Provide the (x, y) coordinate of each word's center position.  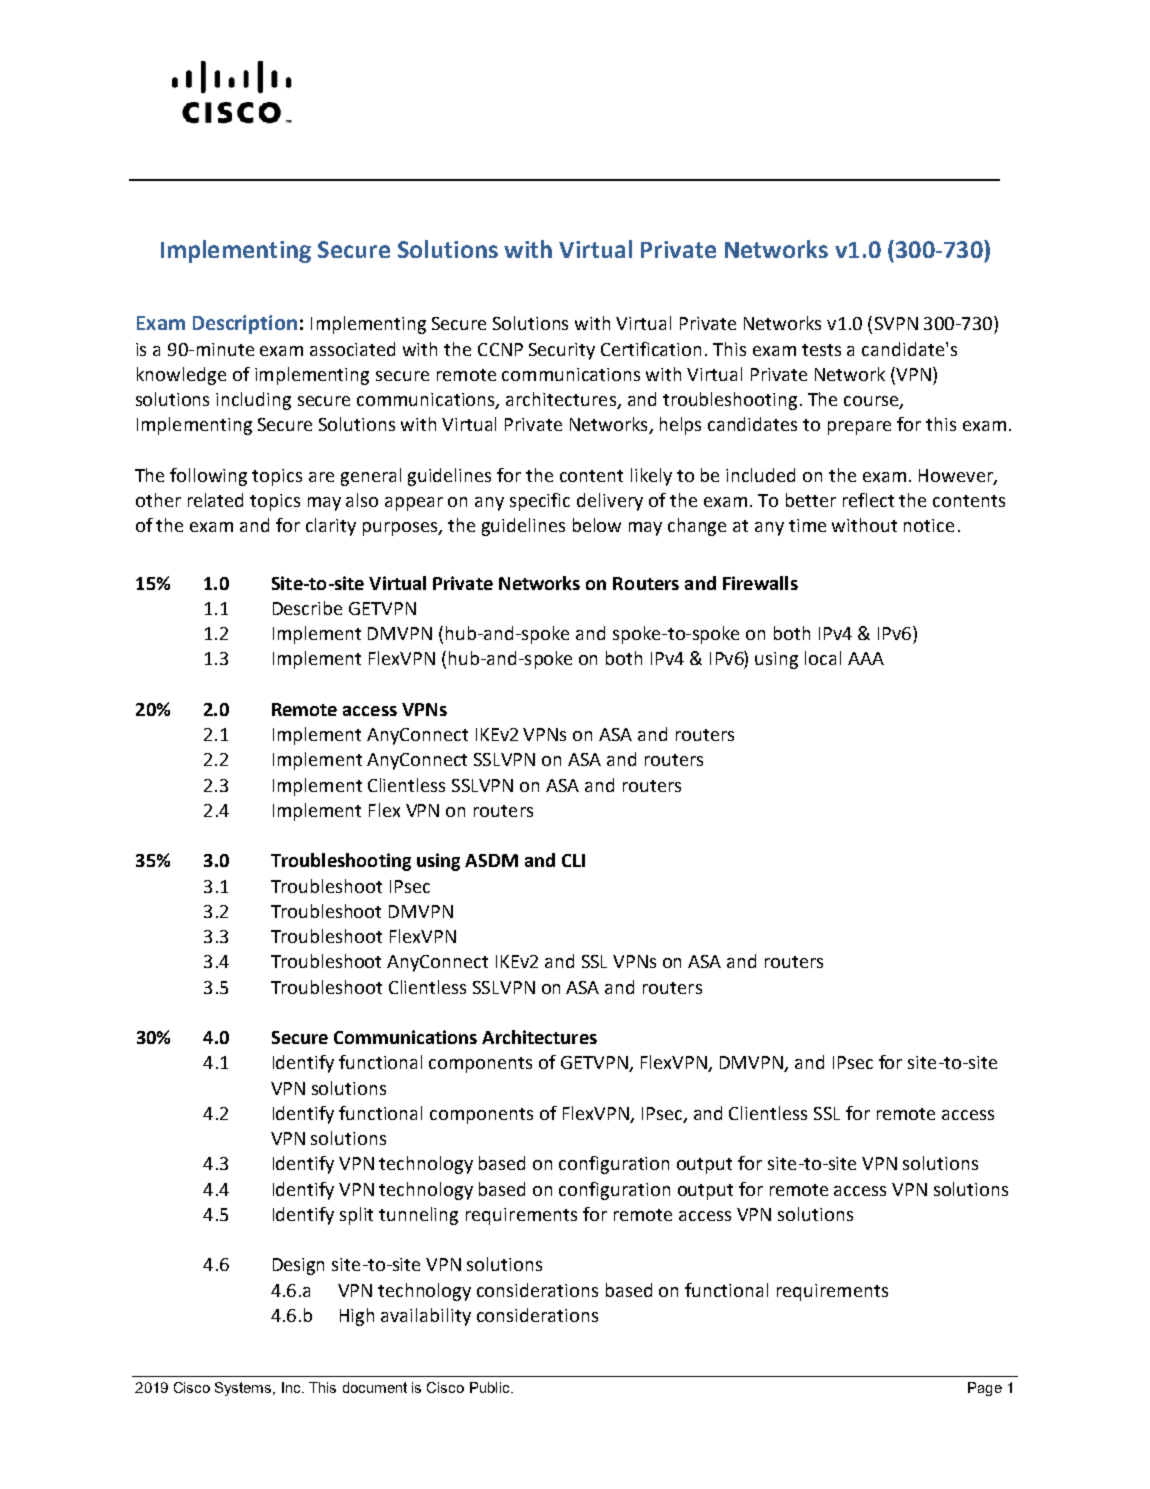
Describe (307, 608)
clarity (331, 527)
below (597, 525)
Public (491, 1387)
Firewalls (760, 583)
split (356, 1216)
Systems (244, 1389)
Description (245, 324)
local (823, 658)
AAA (866, 658)
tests (821, 350)
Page (985, 1389)
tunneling (418, 1216)
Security (562, 351)
